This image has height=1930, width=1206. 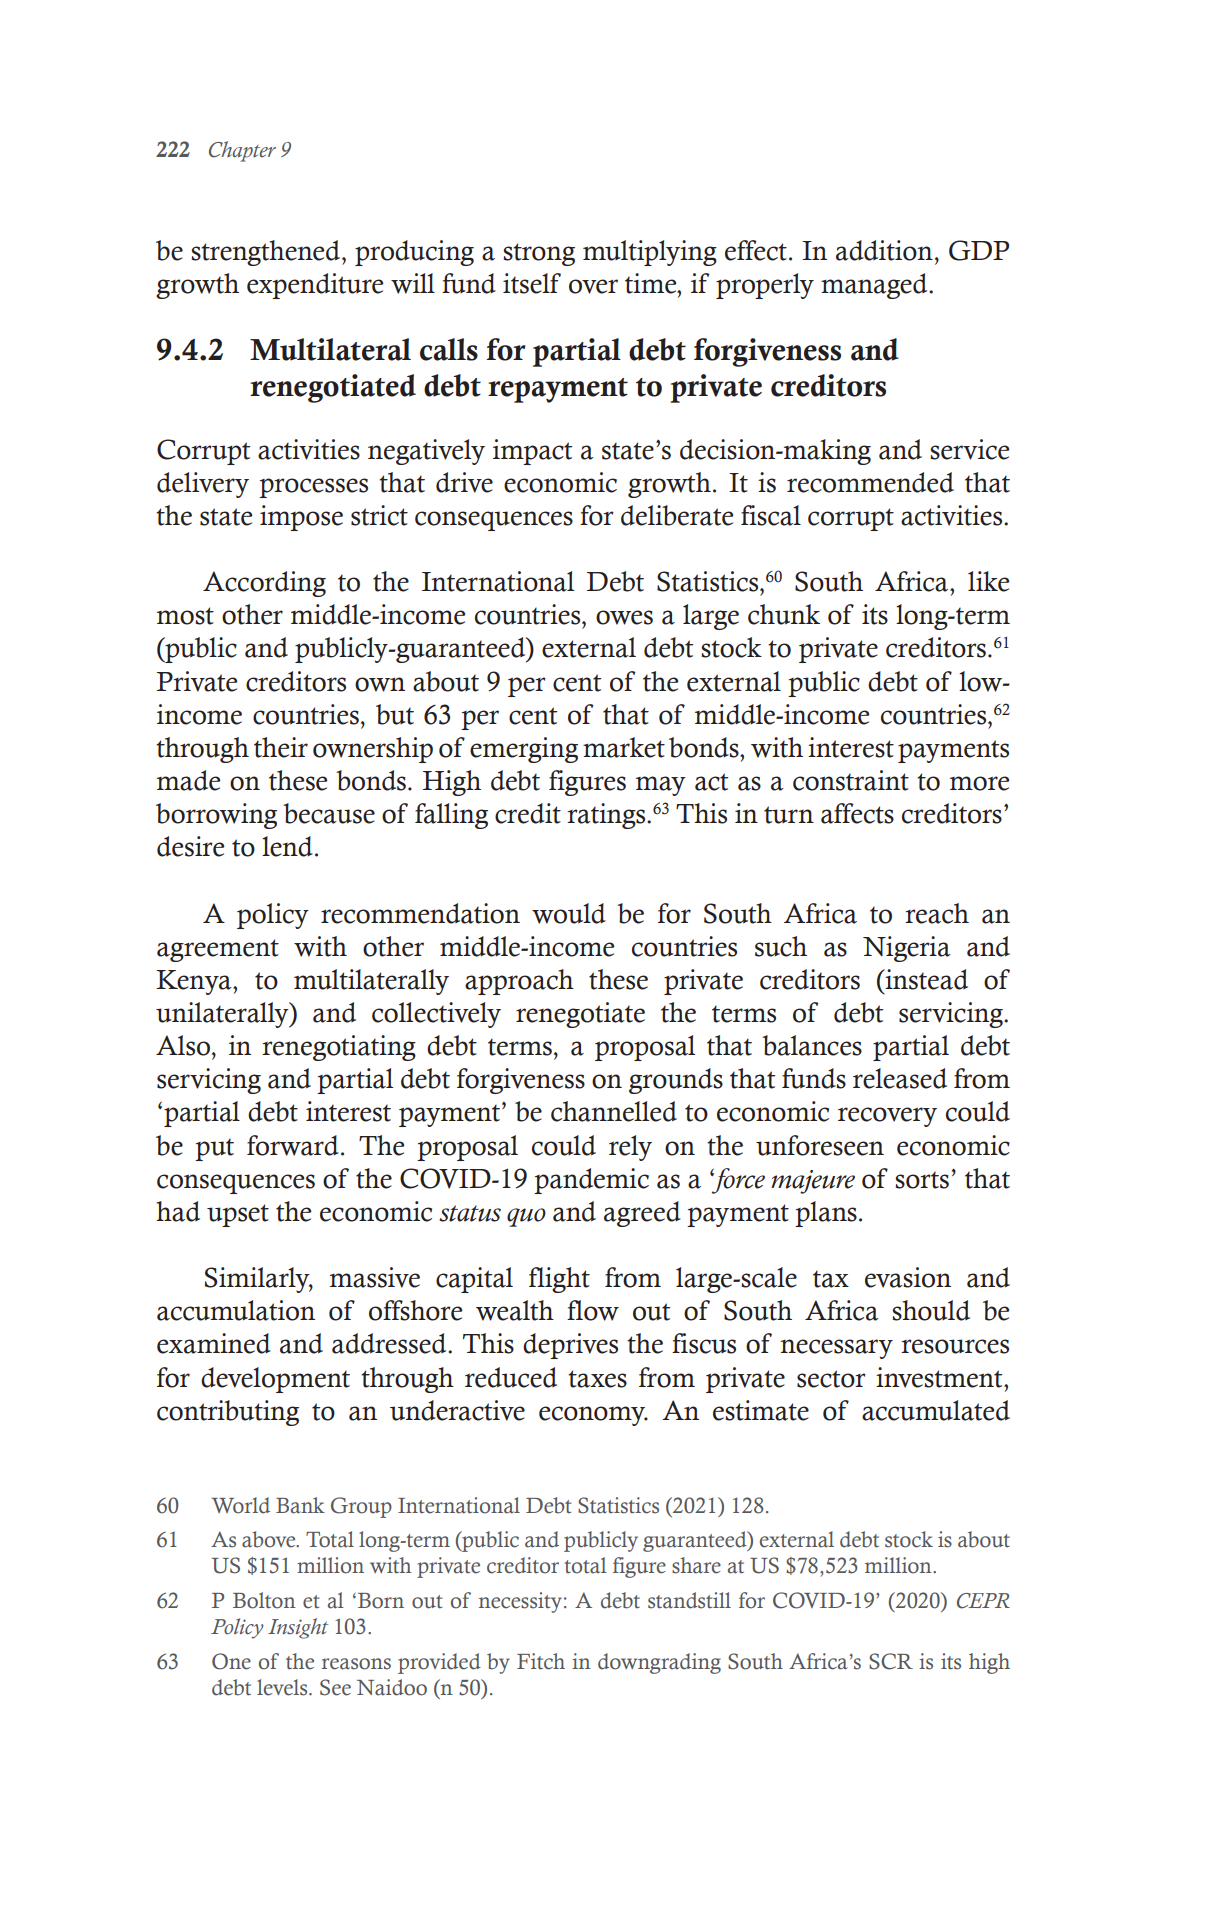 I want to click on strong, so click(x=539, y=254).
